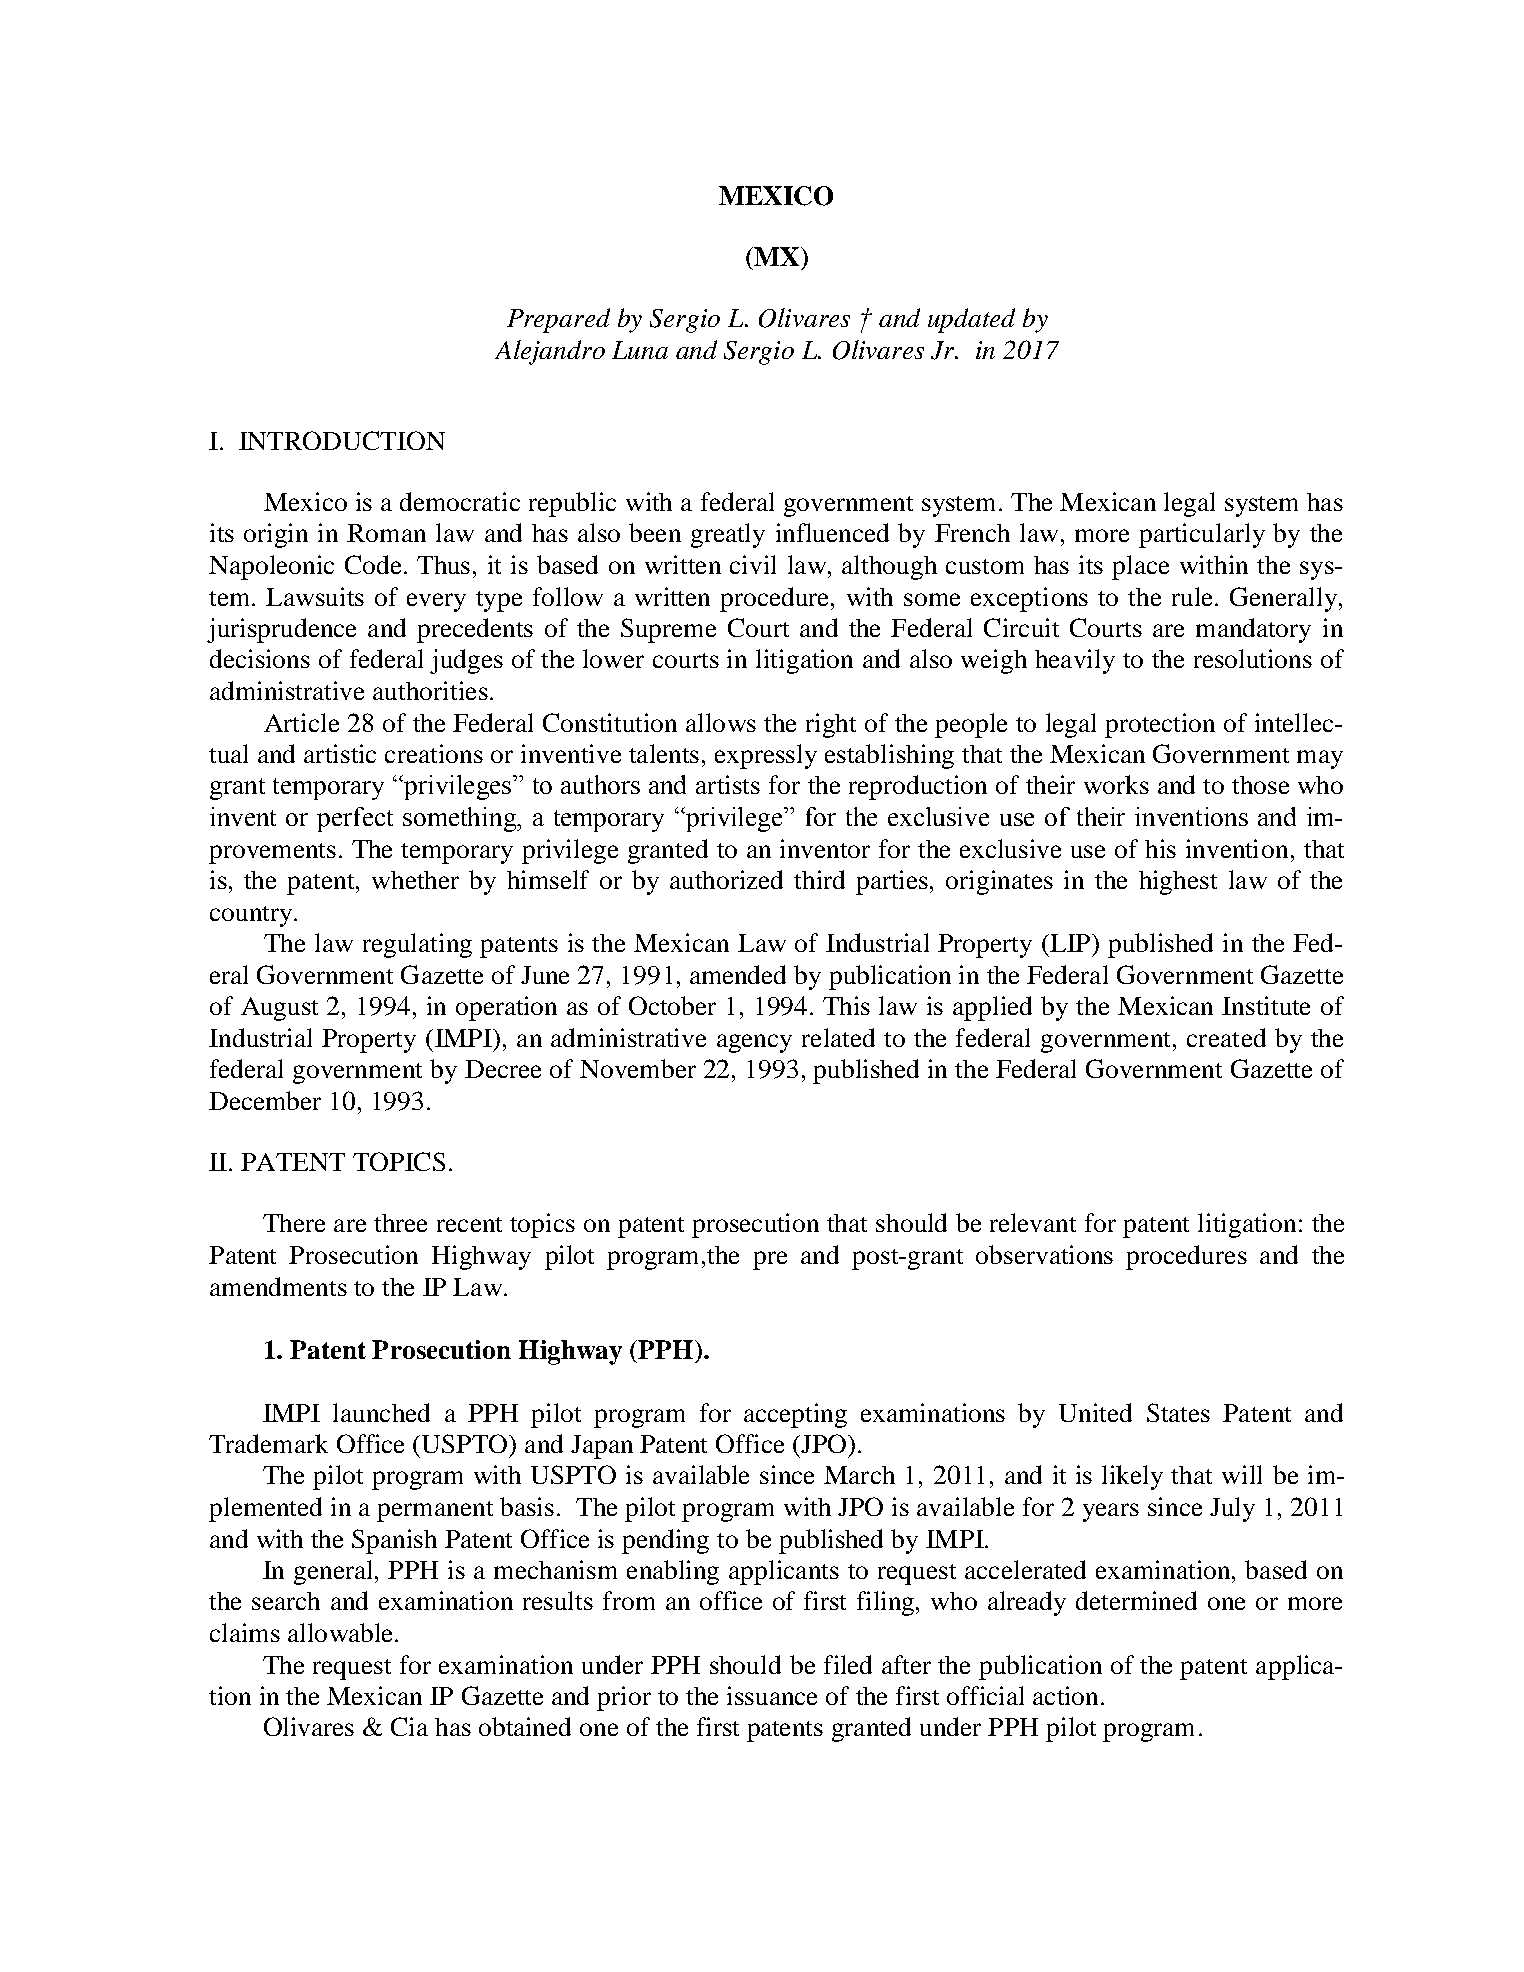  What do you see at coordinates (1136, 1600) in the screenshot?
I see `determined` at bounding box center [1136, 1600].
